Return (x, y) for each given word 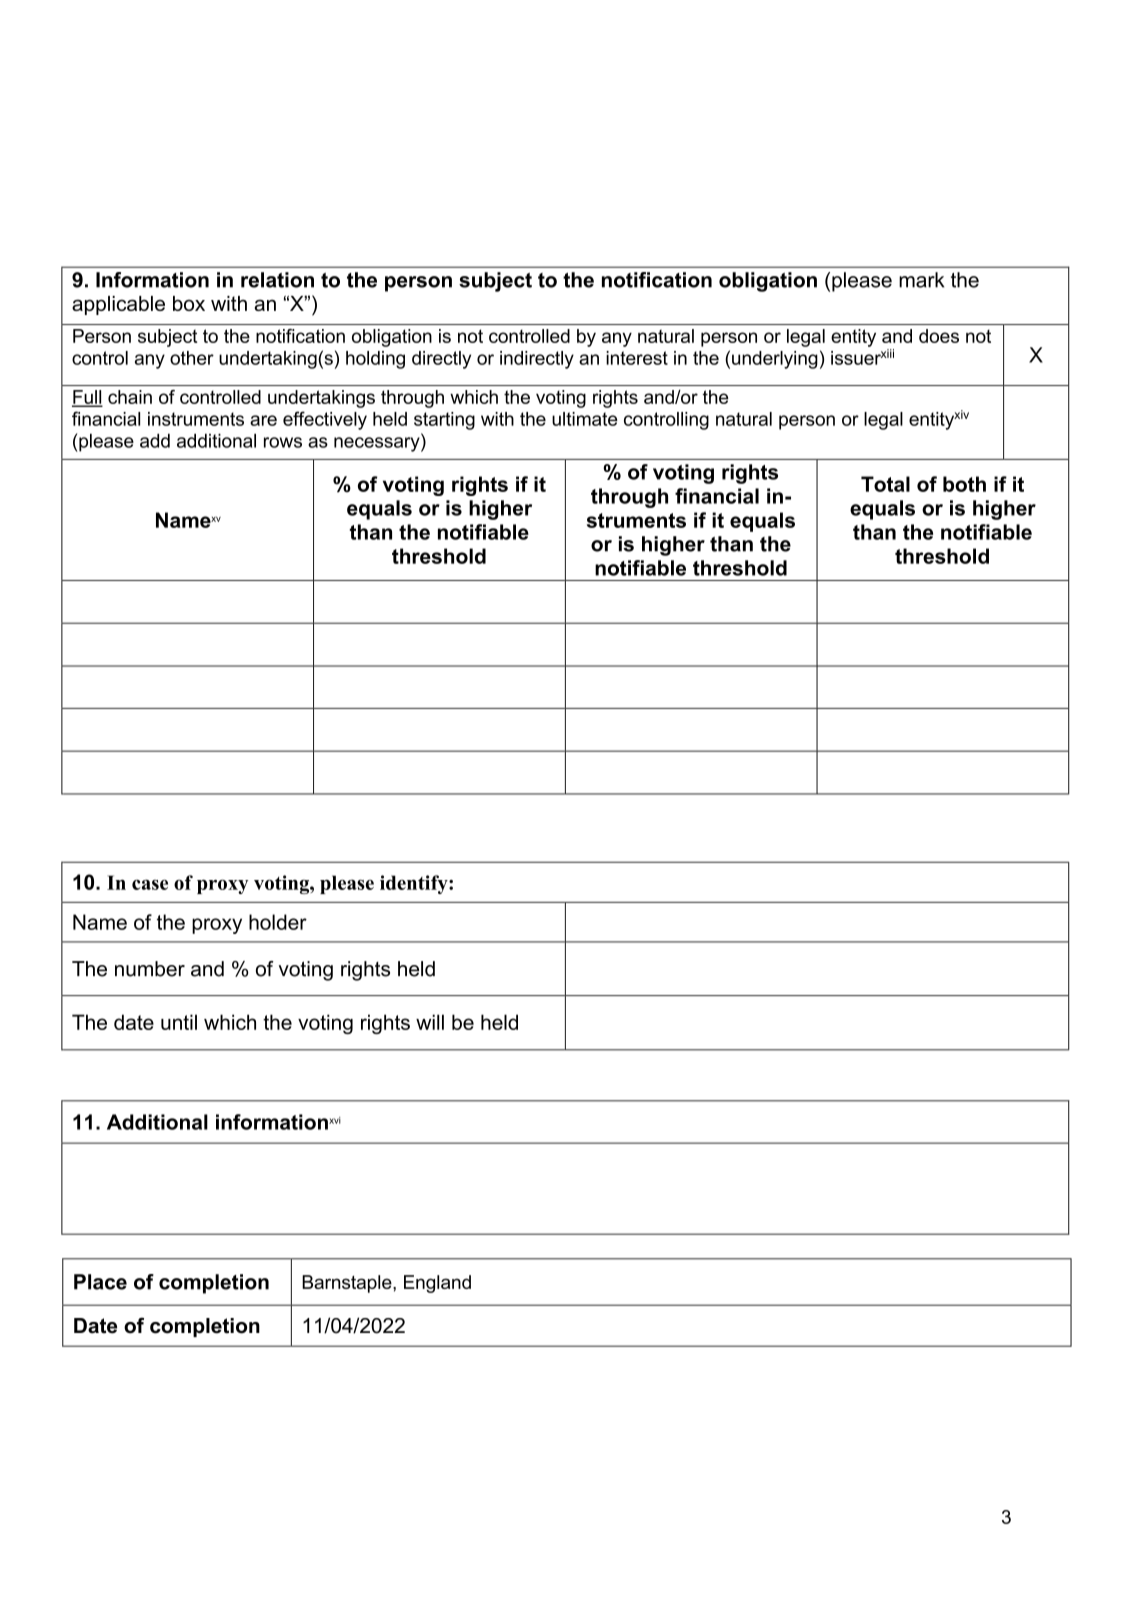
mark (921, 280)
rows (283, 442)
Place (100, 1282)
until (179, 1022)
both (964, 484)
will (430, 1022)
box (189, 303)
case (150, 884)
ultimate (585, 419)
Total (885, 484)
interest (637, 358)
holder (278, 922)
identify (415, 884)
